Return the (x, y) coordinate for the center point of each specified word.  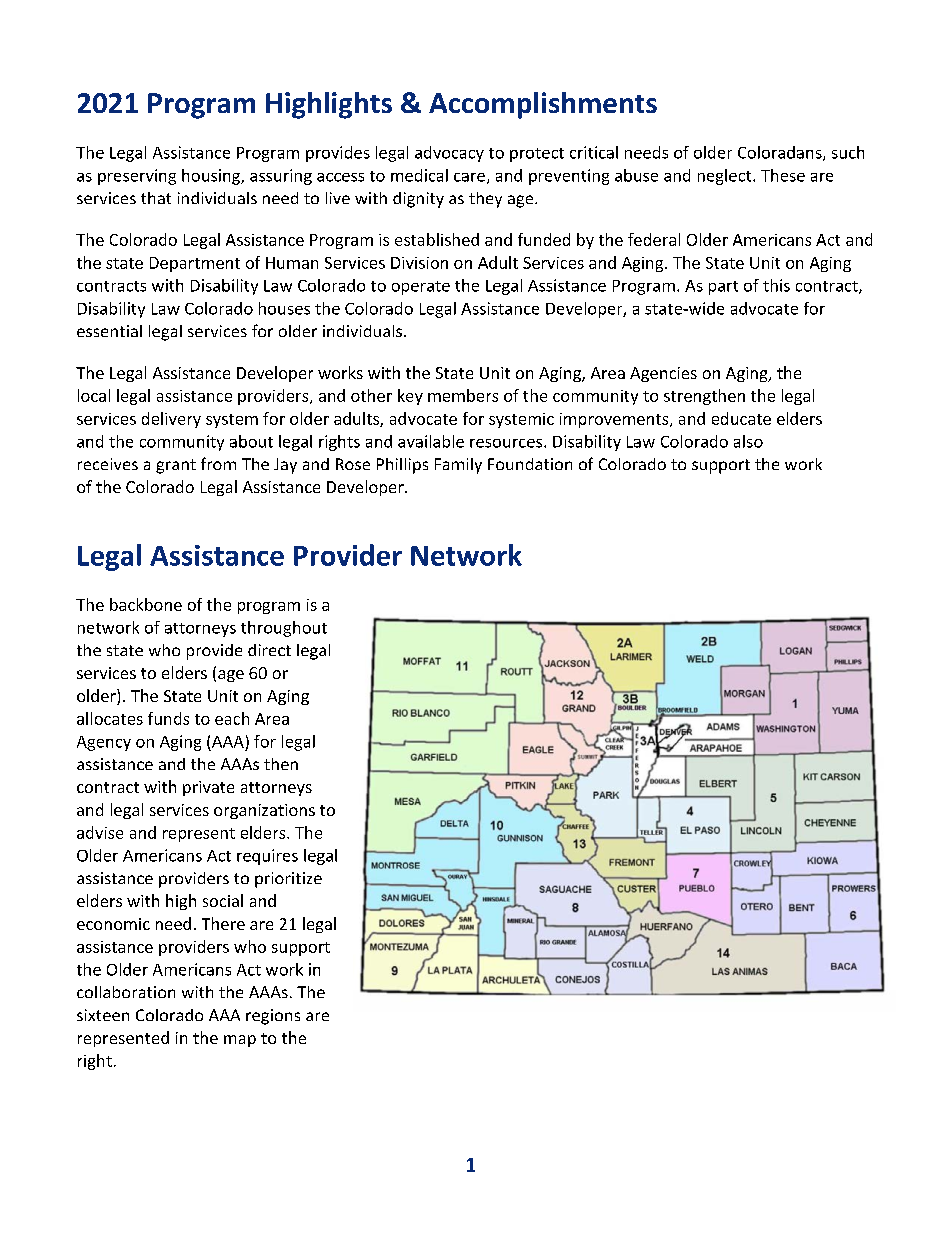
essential (109, 331)
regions (273, 1017)
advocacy (449, 154)
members (463, 395)
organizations (264, 811)
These (783, 175)
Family (458, 466)
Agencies (663, 374)
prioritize (288, 880)
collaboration (126, 992)
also (748, 441)
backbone (146, 604)
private (208, 788)
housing (212, 177)
